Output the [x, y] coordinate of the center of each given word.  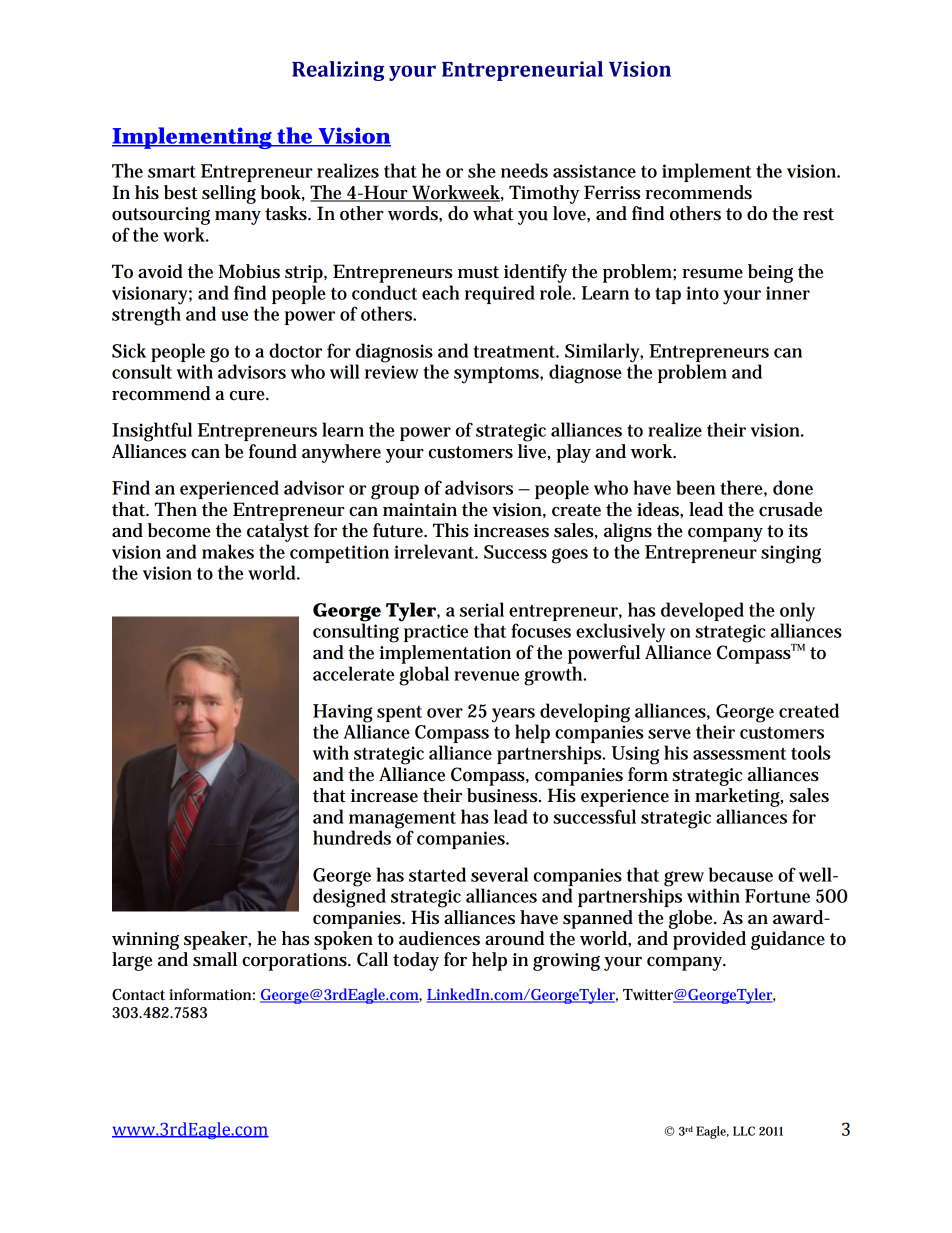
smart [172, 171]
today [416, 961]
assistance [594, 171]
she [482, 170]
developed [702, 611]
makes [228, 551]
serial [482, 609]
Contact [138, 994]
